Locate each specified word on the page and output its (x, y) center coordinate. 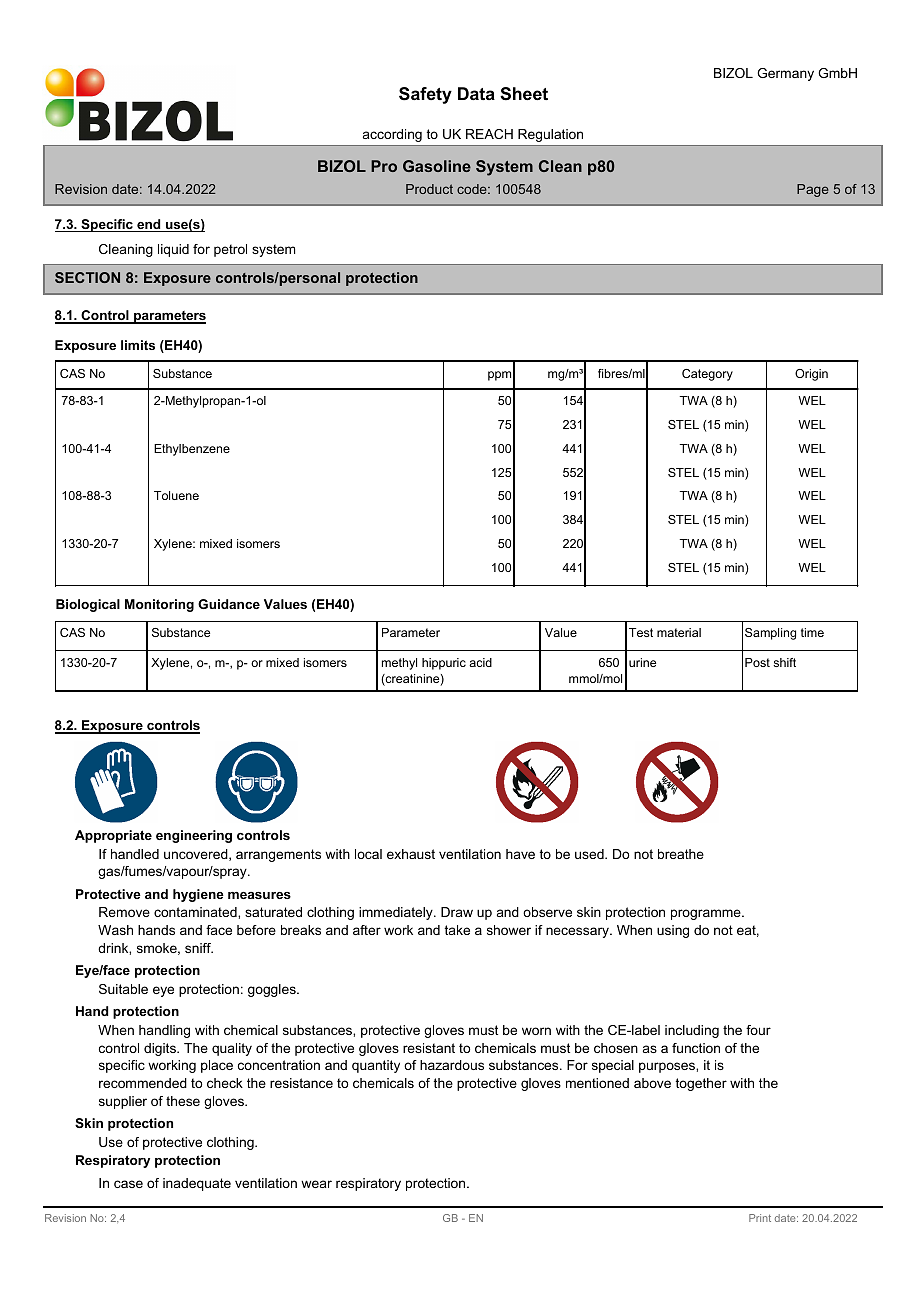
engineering (194, 836)
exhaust (411, 854)
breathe (681, 854)
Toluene (176, 495)
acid (480, 662)
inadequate (197, 1184)
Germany (785, 74)
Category (707, 375)
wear (316, 1184)
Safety (425, 95)
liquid (173, 250)
